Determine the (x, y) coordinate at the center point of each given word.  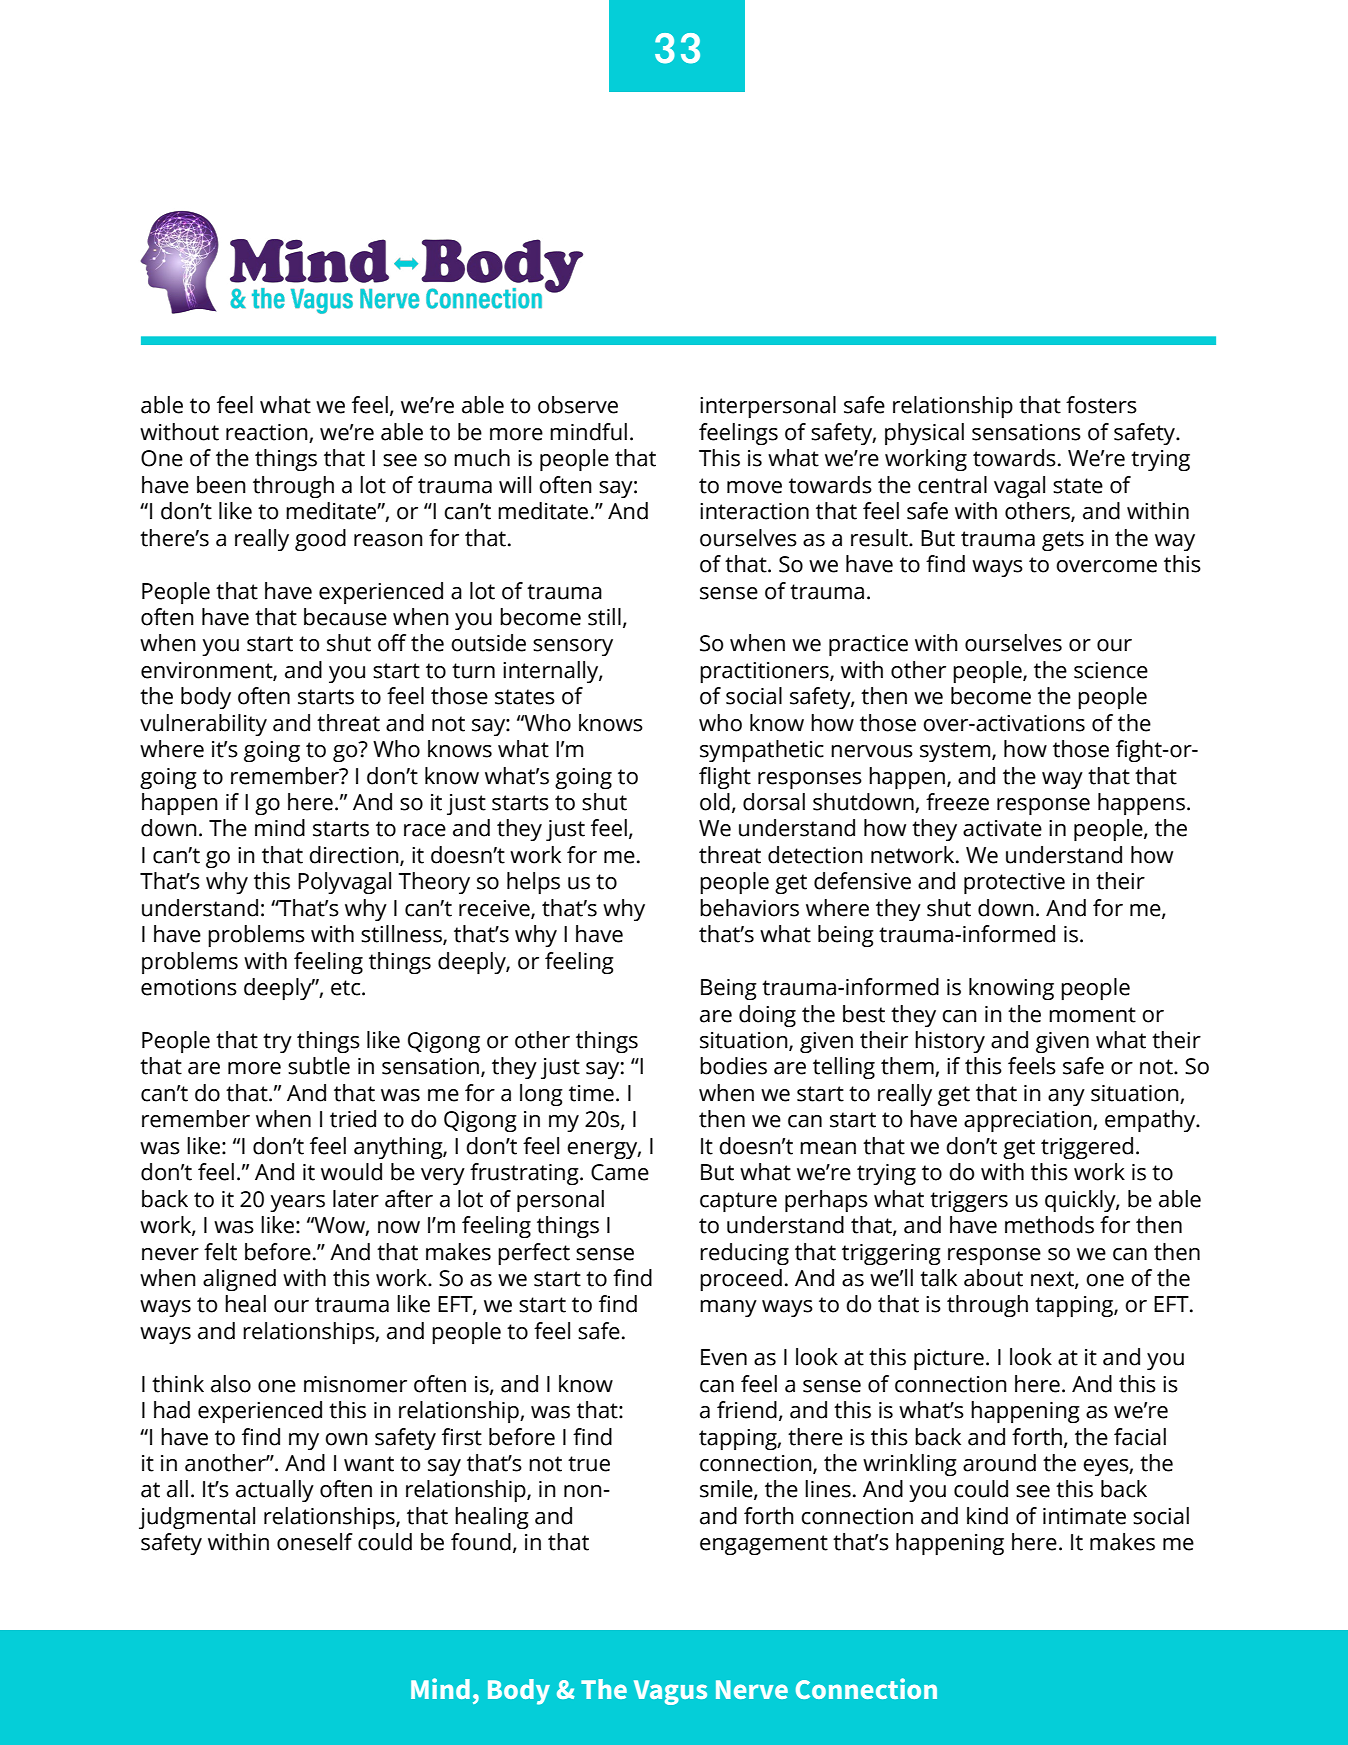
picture (949, 1359)
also (231, 1384)
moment (1092, 1015)
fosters (1101, 405)
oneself (315, 1542)
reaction (268, 433)
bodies (733, 1066)
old (715, 802)
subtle (319, 1066)
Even (724, 1357)
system (956, 752)
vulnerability (203, 725)
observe (578, 405)
